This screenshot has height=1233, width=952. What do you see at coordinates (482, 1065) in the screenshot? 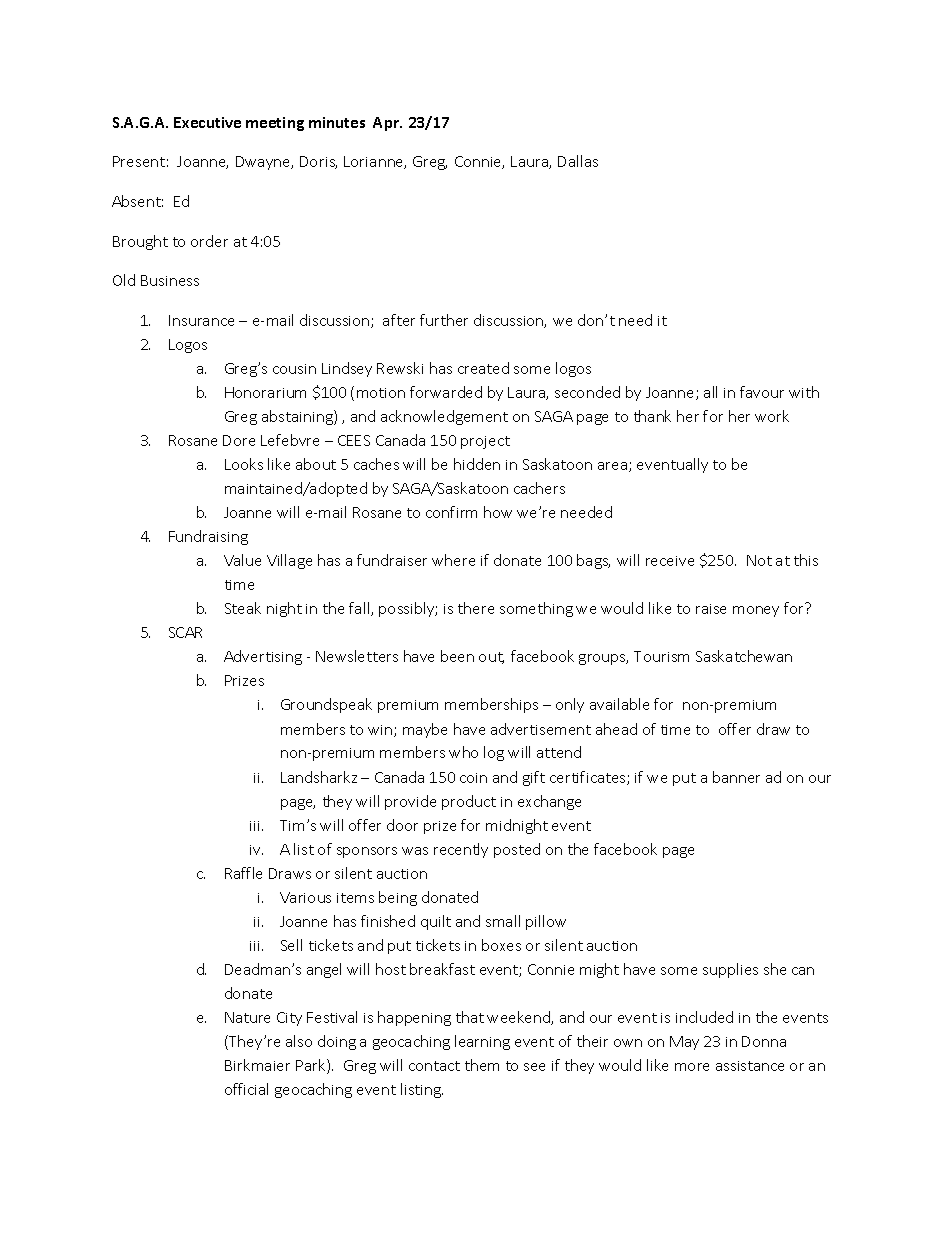
I see `them` at bounding box center [482, 1065].
